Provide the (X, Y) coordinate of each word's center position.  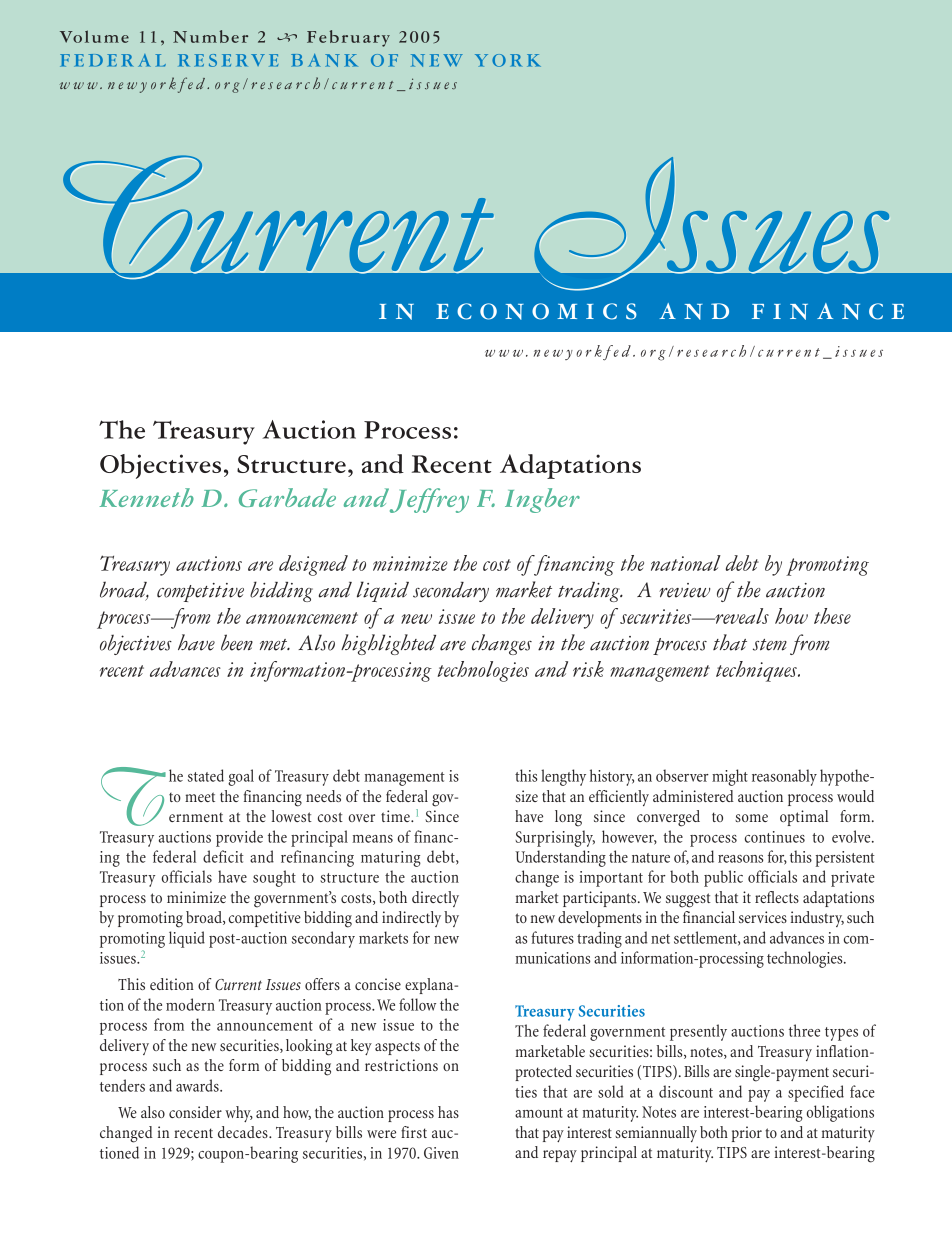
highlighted (388, 644)
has (448, 1112)
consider (195, 1112)
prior (747, 1134)
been (237, 642)
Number (210, 36)
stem (770, 645)
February (348, 38)
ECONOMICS (536, 311)
